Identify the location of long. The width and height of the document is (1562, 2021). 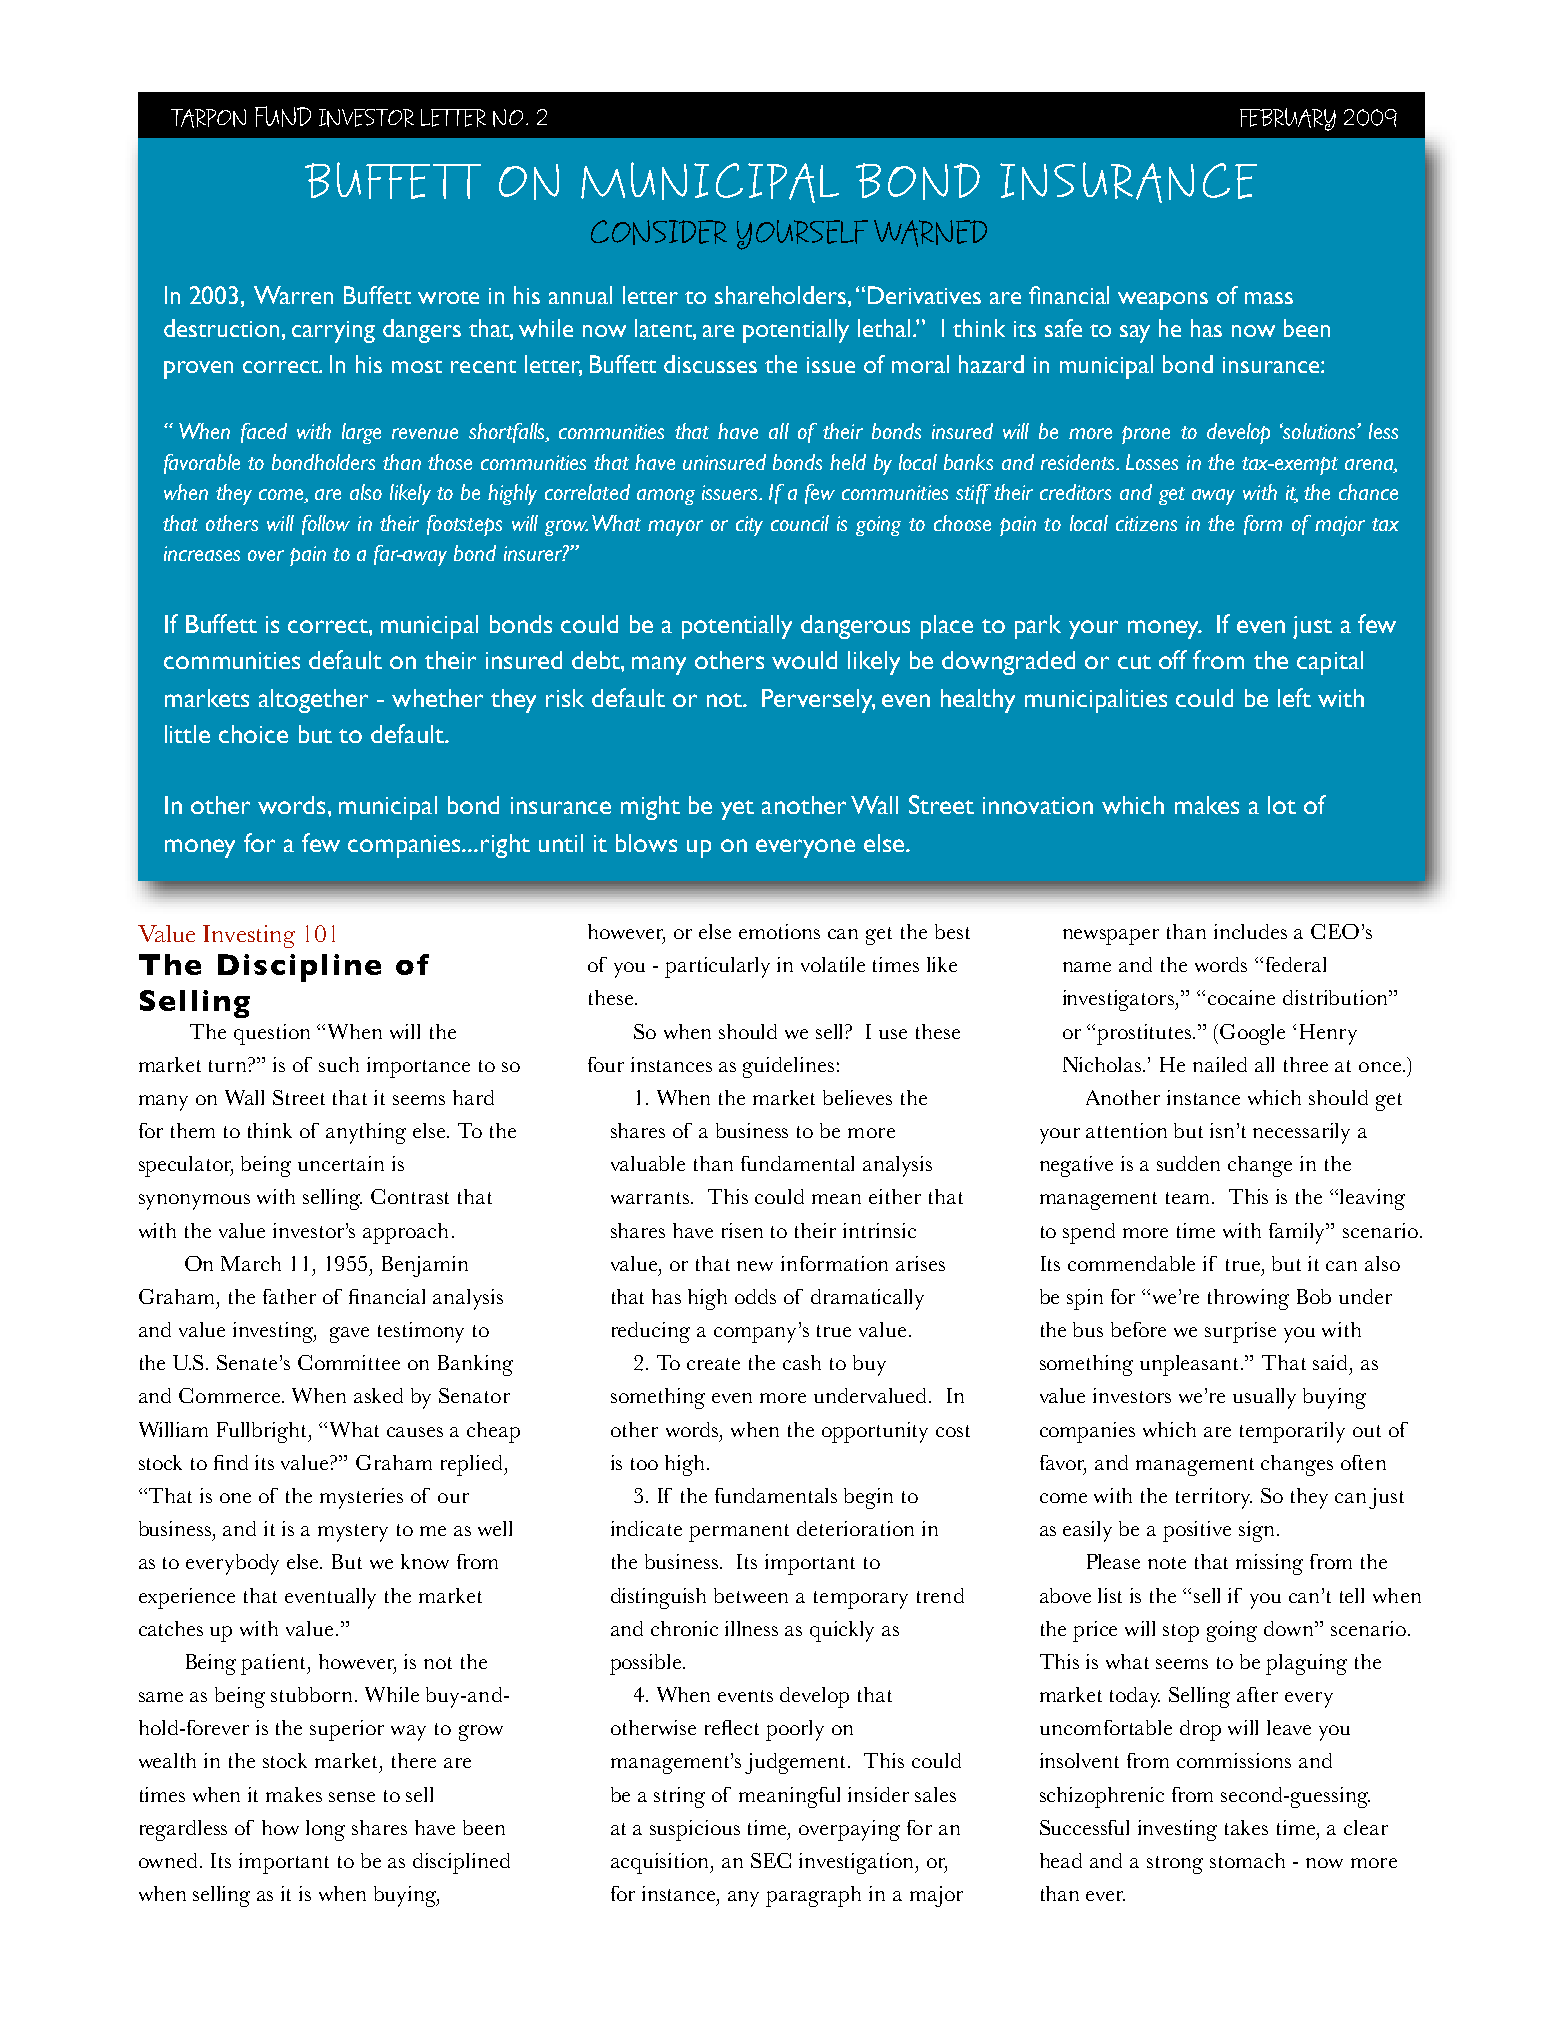
(325, 1830).
